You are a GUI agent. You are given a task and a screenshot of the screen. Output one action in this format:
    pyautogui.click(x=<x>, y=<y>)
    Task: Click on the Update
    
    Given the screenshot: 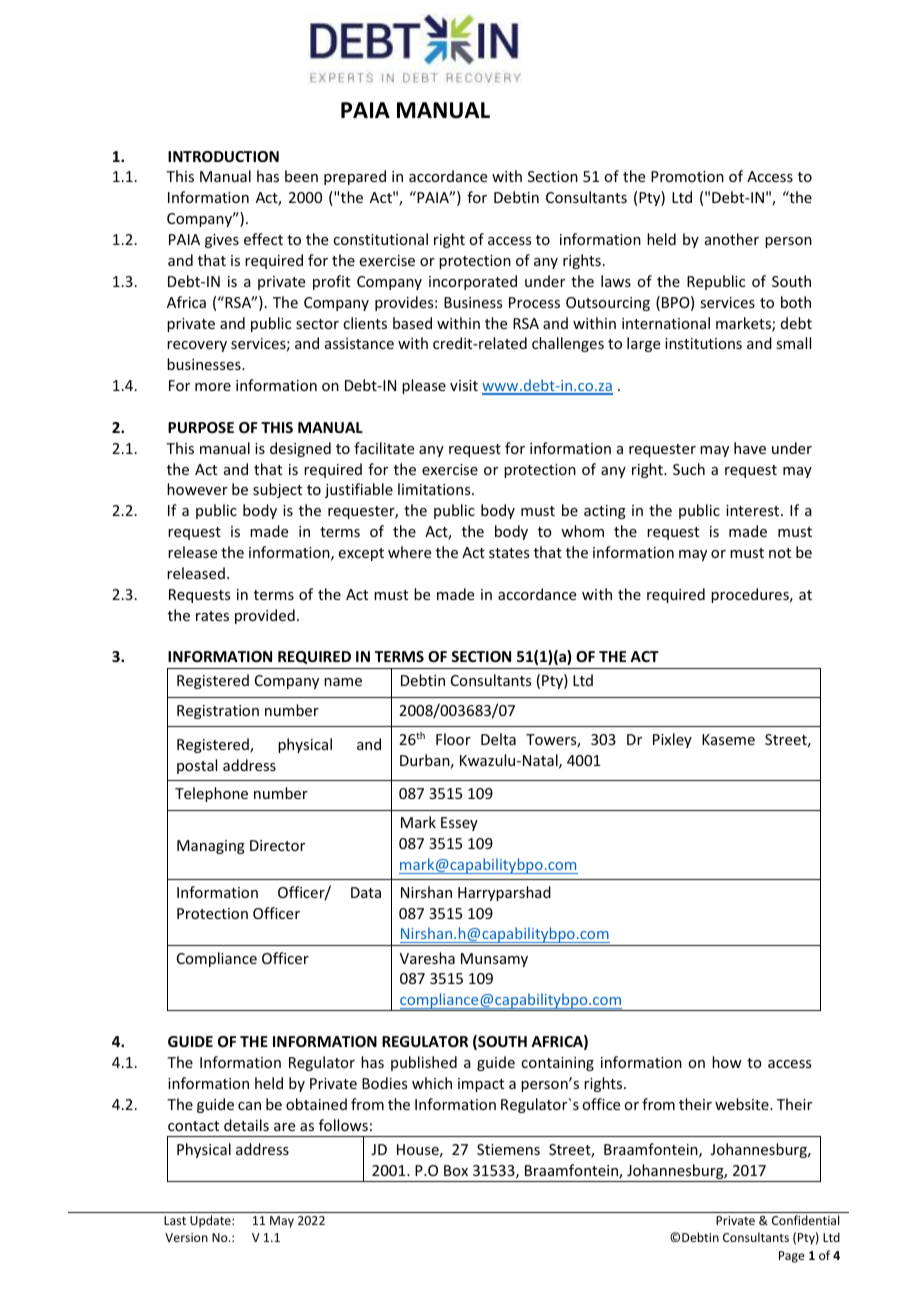 What is the action you would take?
    pyautogui.click(x=211, y=1221)
